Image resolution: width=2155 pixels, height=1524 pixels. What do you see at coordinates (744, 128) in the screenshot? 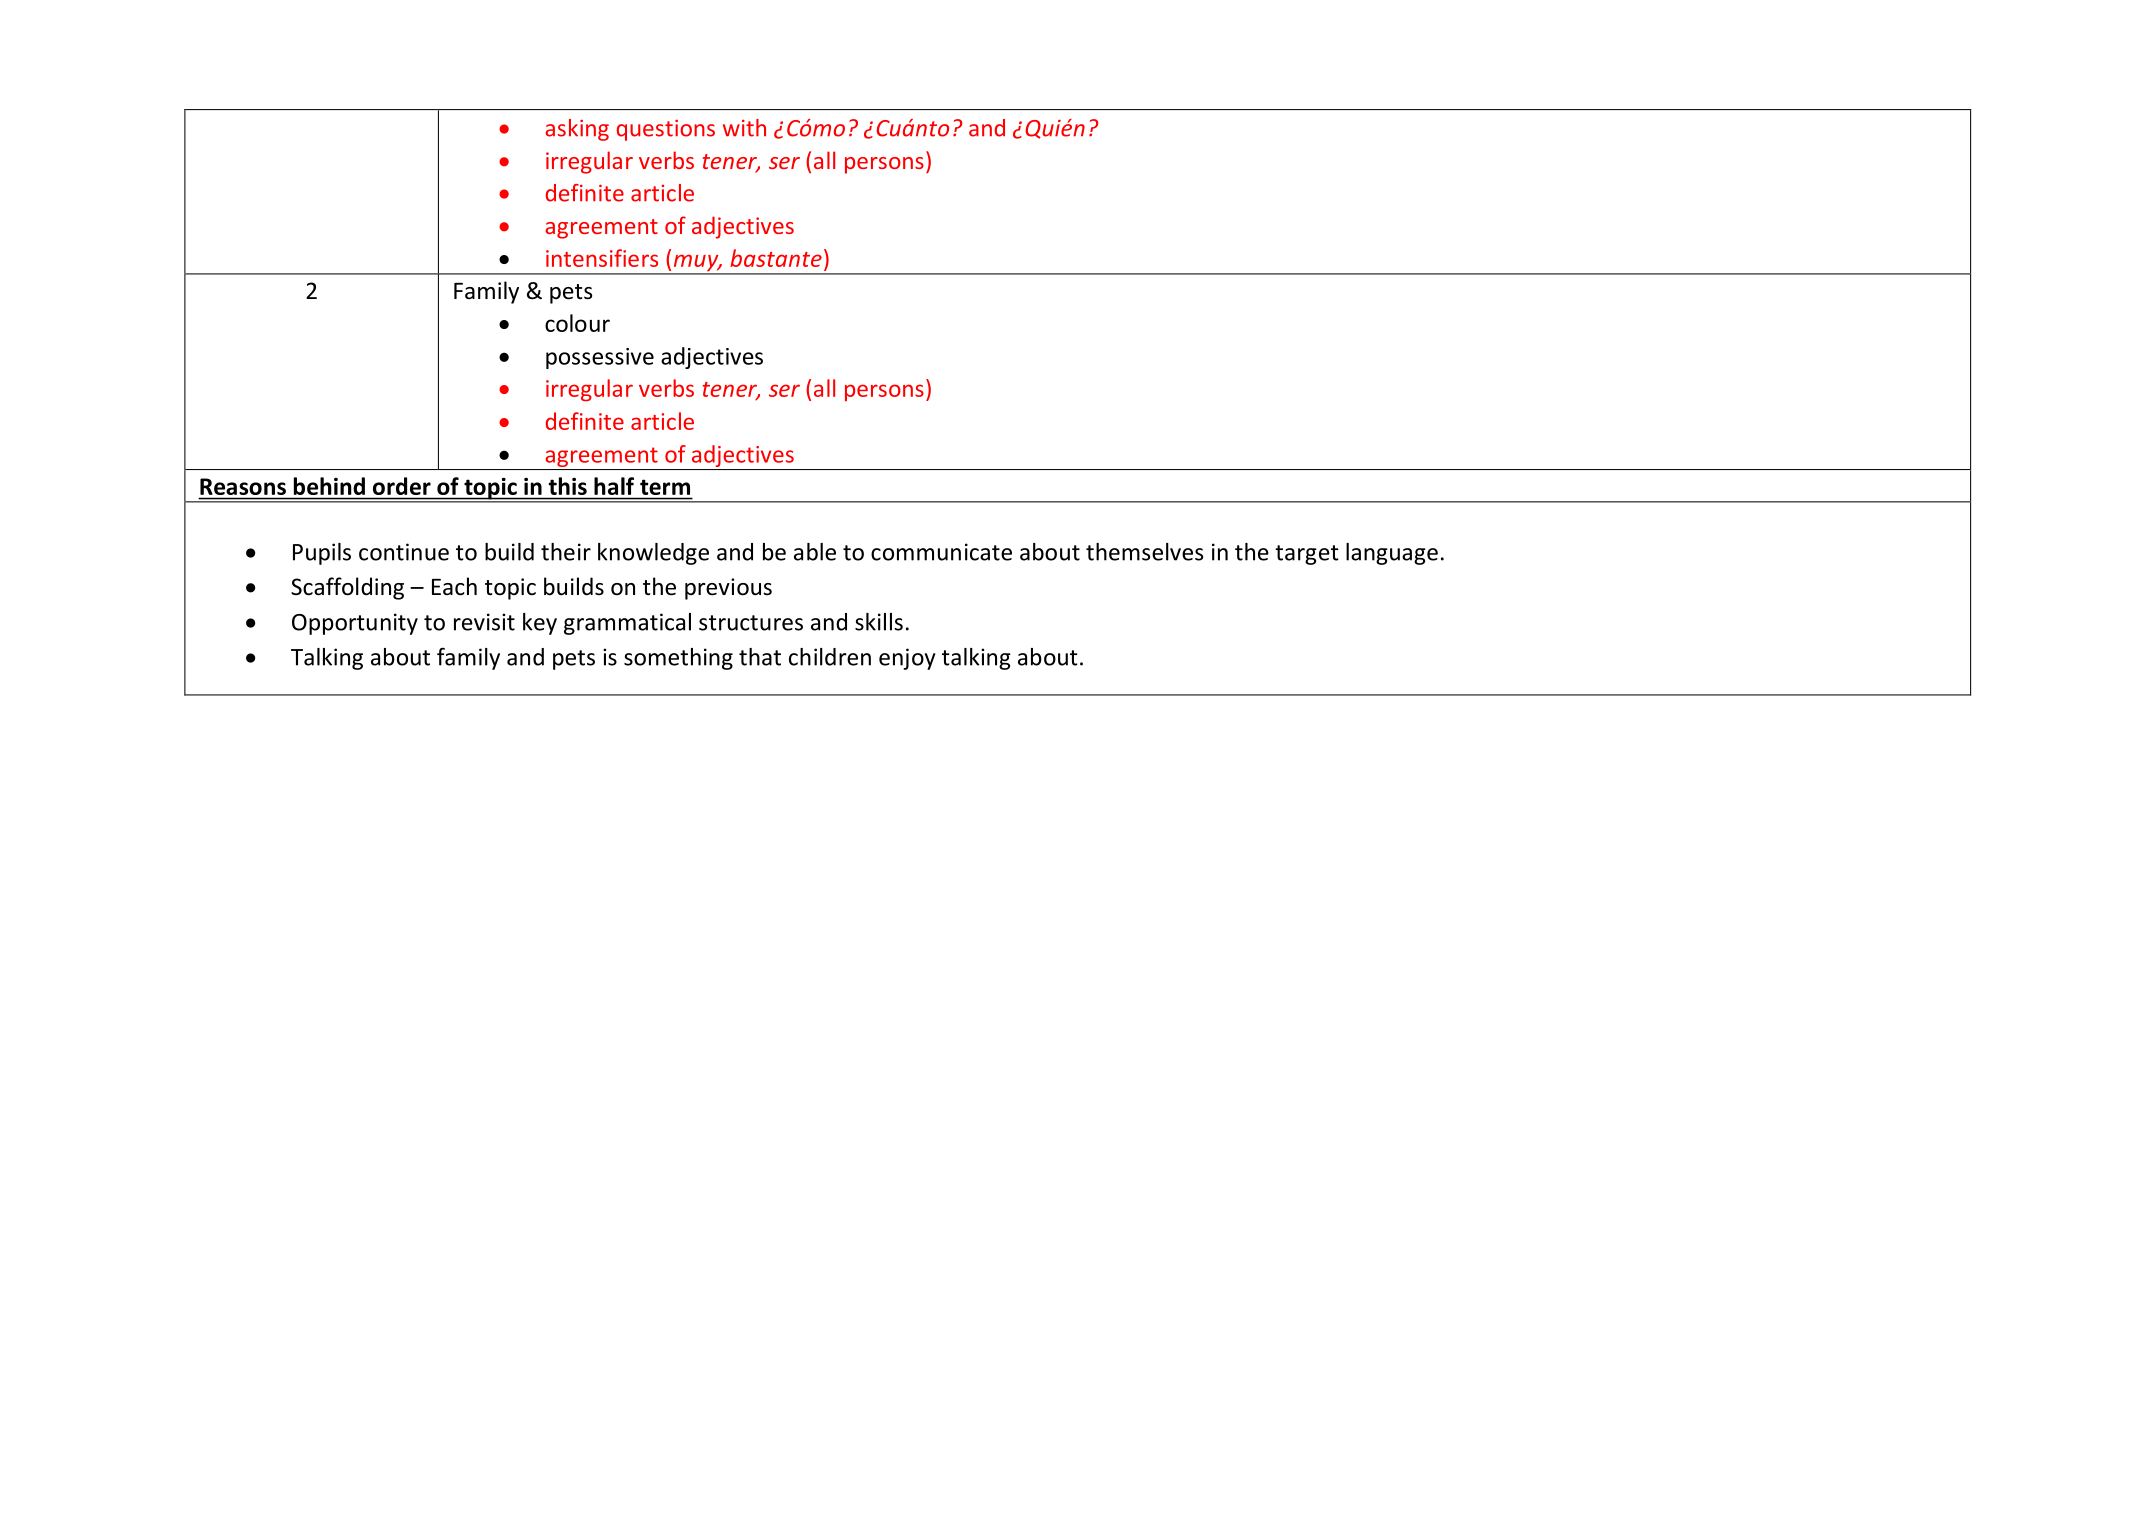
I see `with` at bounding box center [744, 128].
